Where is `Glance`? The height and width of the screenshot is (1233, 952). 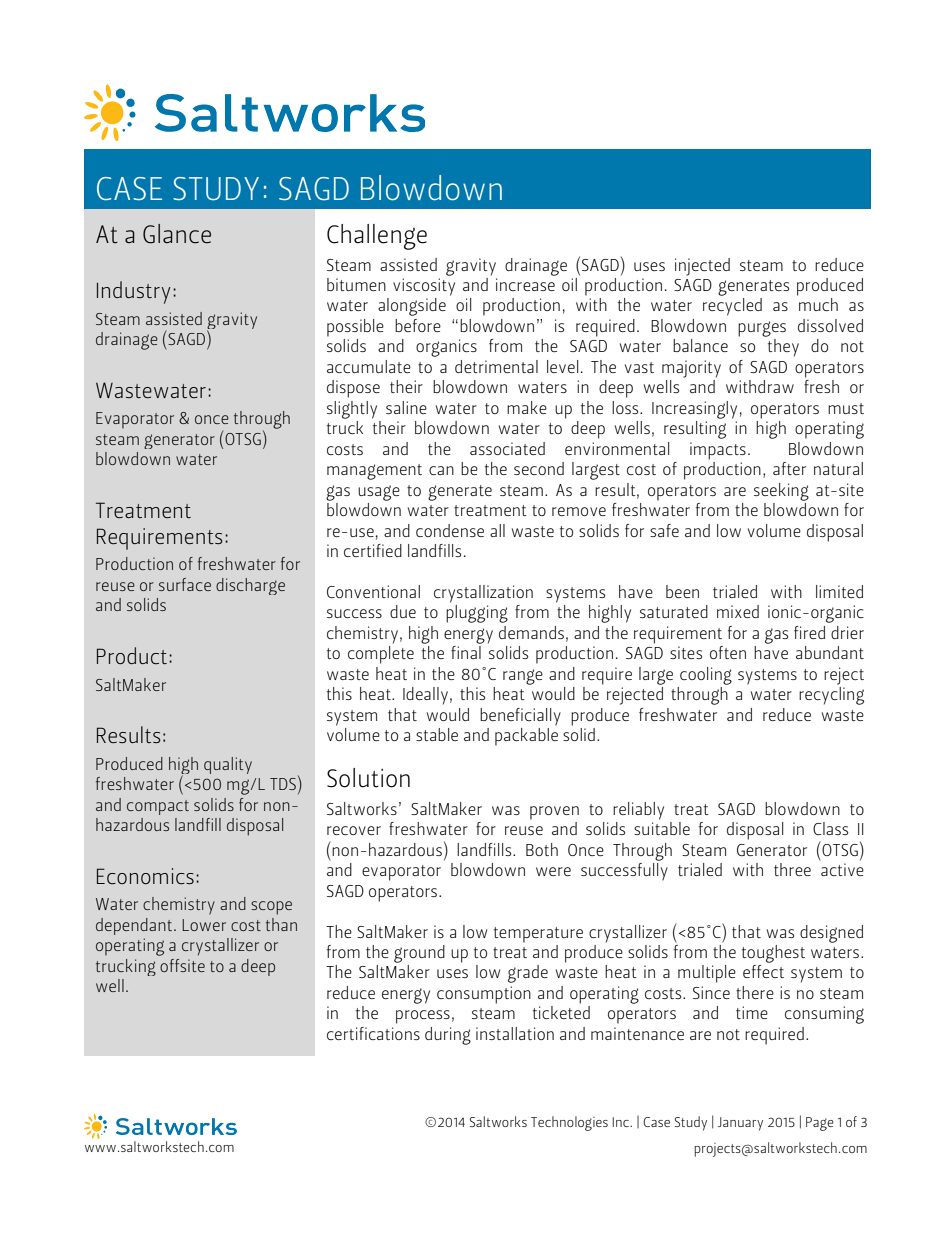
Glance is located at coordinates (177, 234).
